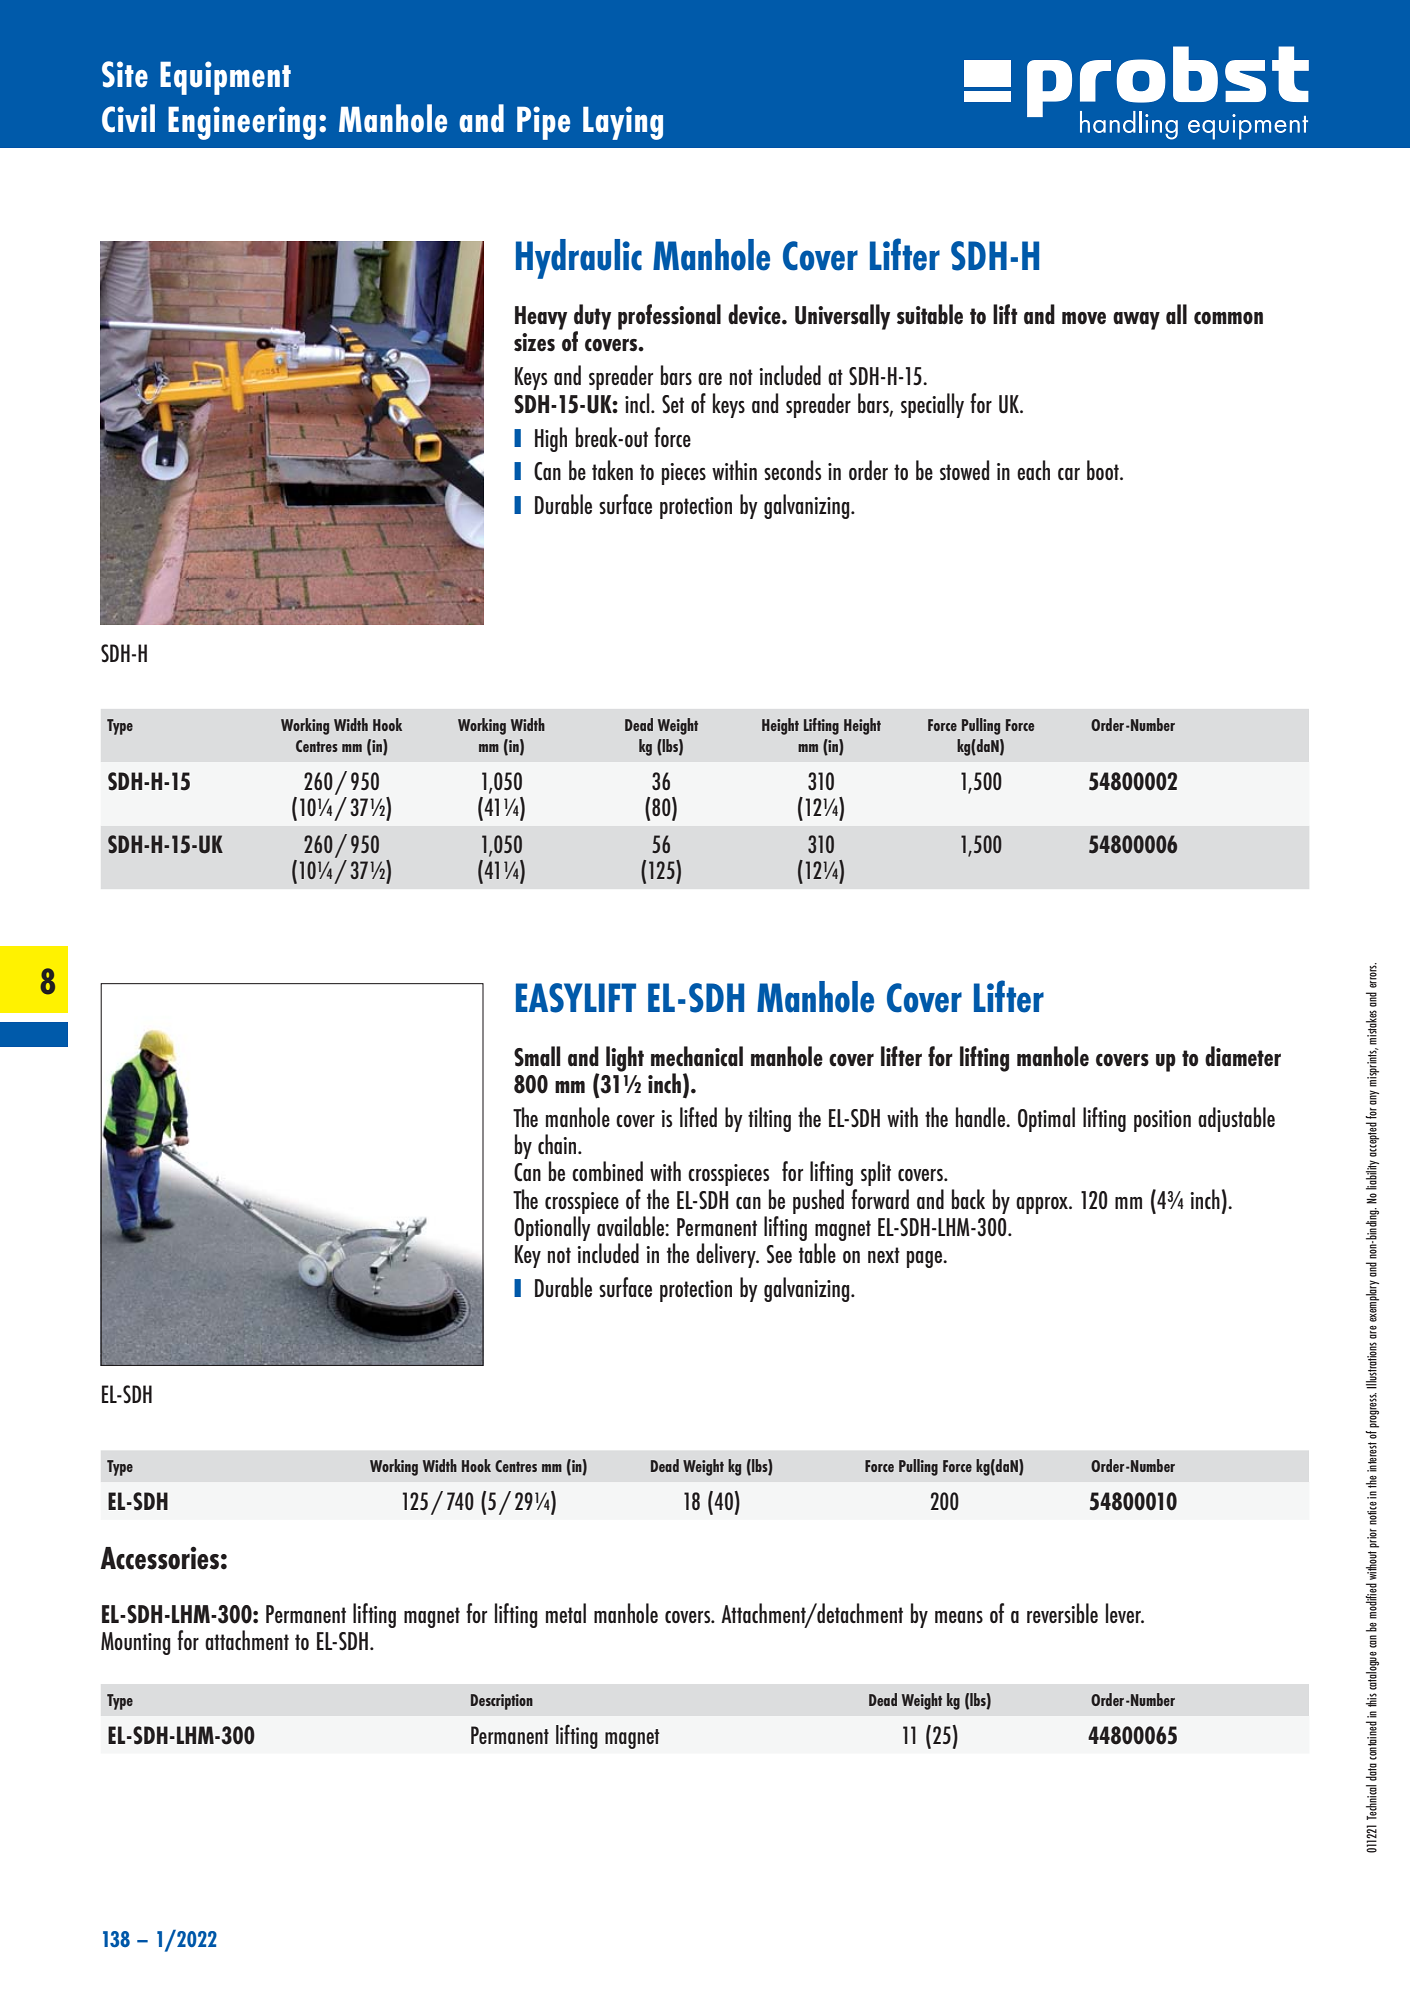  I want to click on move, so click(1084, 318).
